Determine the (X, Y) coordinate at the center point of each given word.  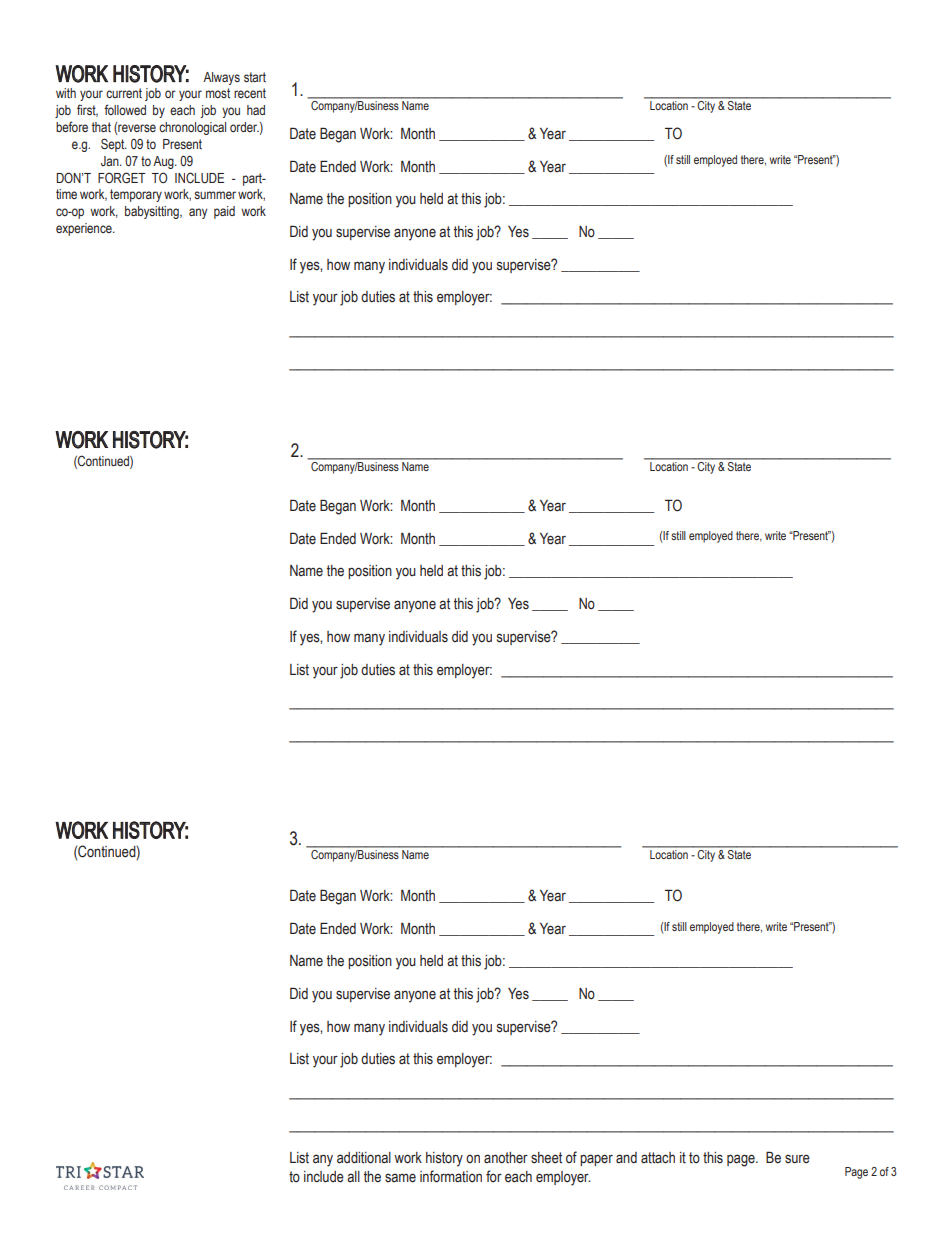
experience (85, 229)
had (256, 110)
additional (364, 1158)
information (451, 1176)
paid (224, 212)
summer (215, 195)
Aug (164, 162)
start (255, 77)
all (353, 1176)
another (506, 1158)
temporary (136, 195)
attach (658, 1158)
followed (125, 109)
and (626, 1158)
